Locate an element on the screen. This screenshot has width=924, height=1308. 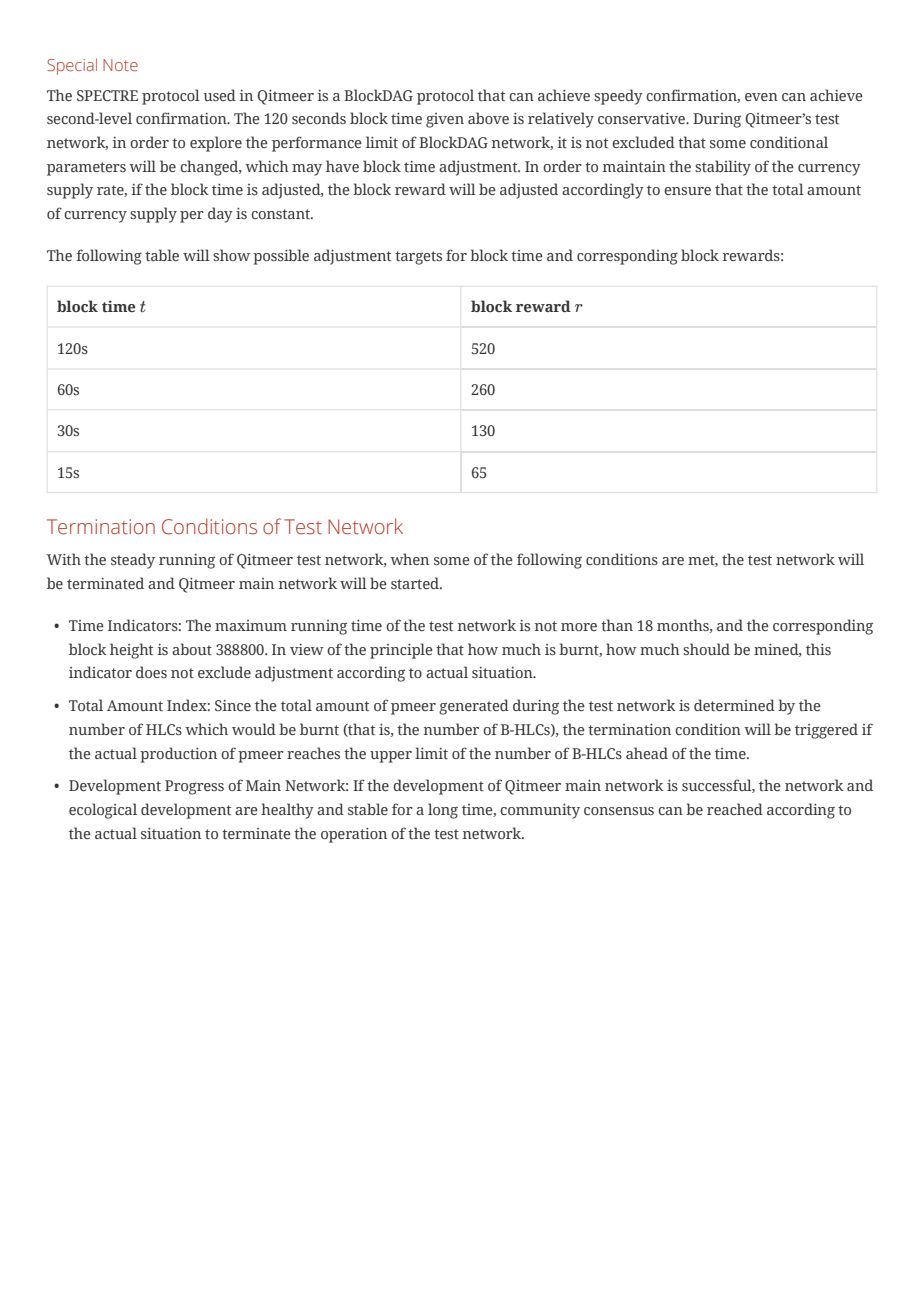
ecological is located at coordinates (103, 811).
